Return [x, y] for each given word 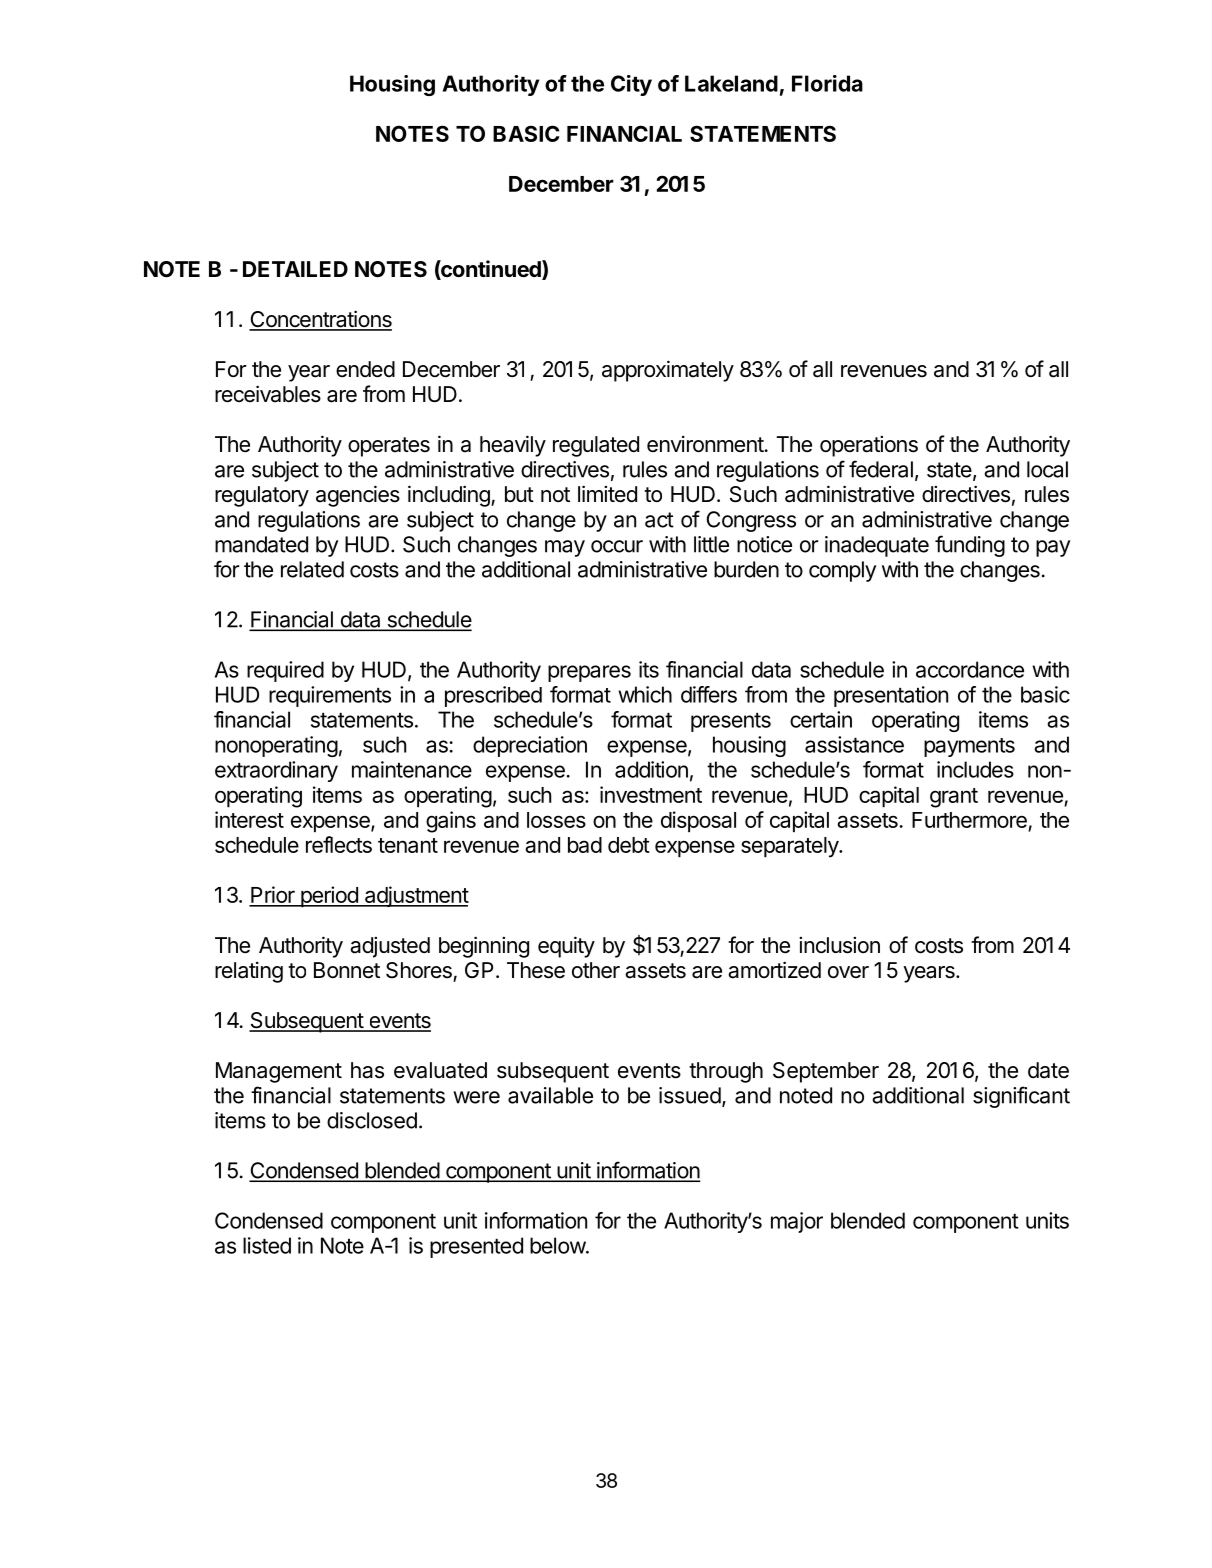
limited [607, 494]
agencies [358, 496]
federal [881, 469]
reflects [339, 844]
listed [267, 1245]
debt [629, 845]
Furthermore [969, 820]
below [558, 1245]
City [631, 85]
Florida [827, 83]
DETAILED [295, 269]
